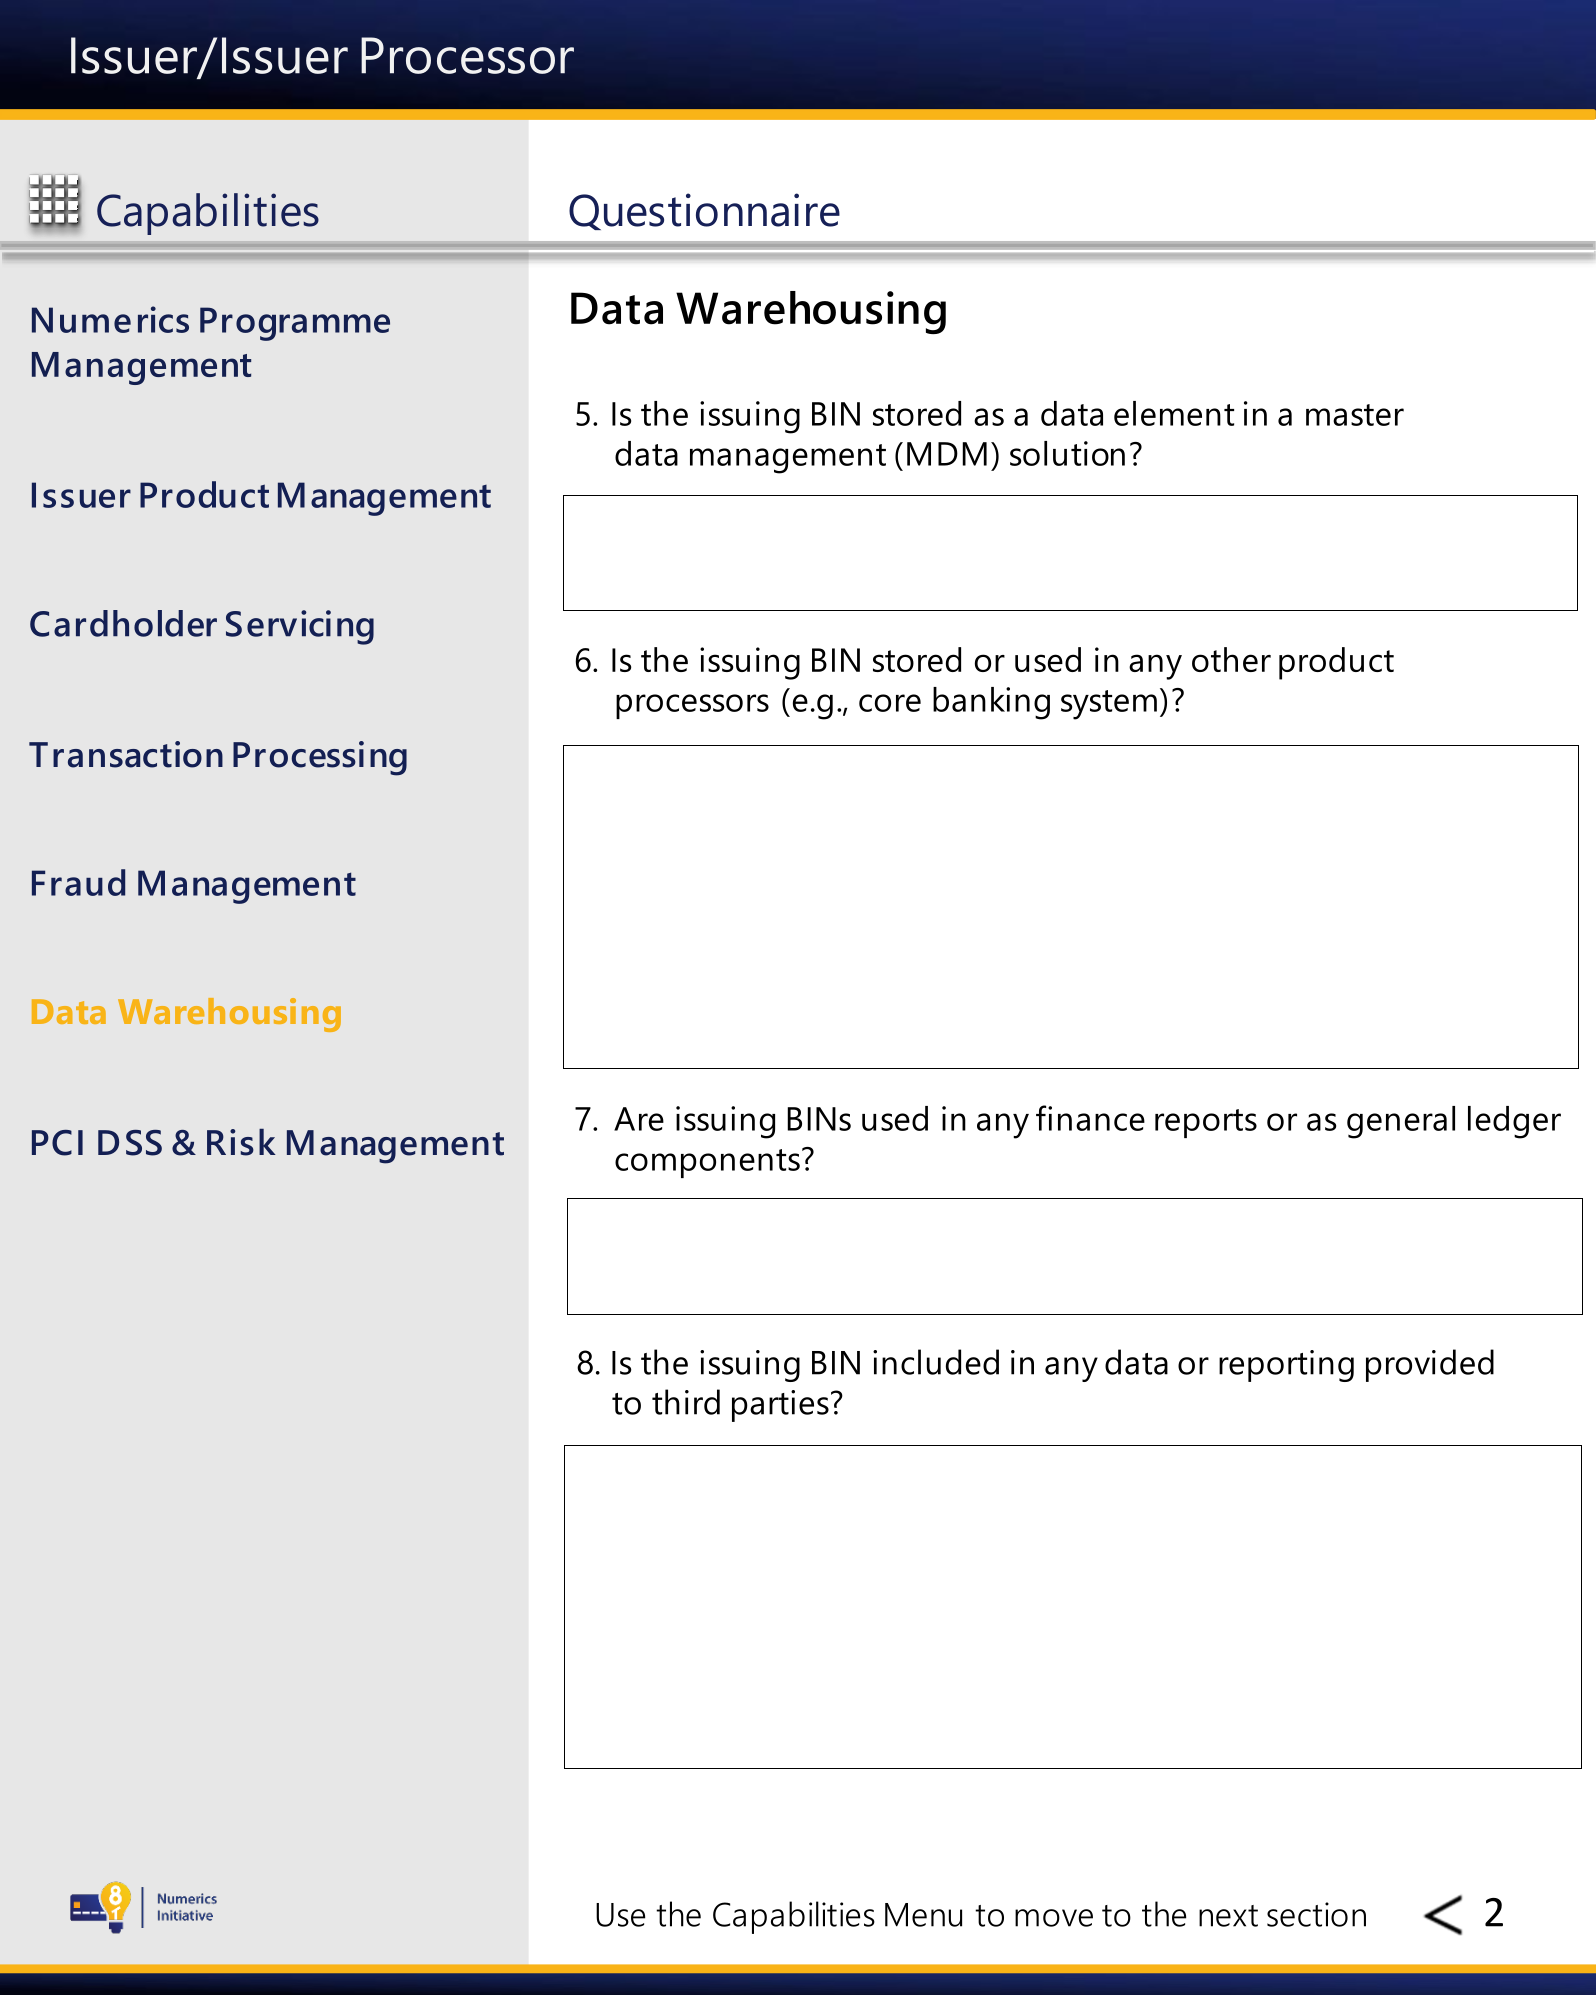 This document has width=1596, height=1995. What do you see at coordinates (1401, 1122) in the document?
I see `general` at bounding box center [1401, 1122].
